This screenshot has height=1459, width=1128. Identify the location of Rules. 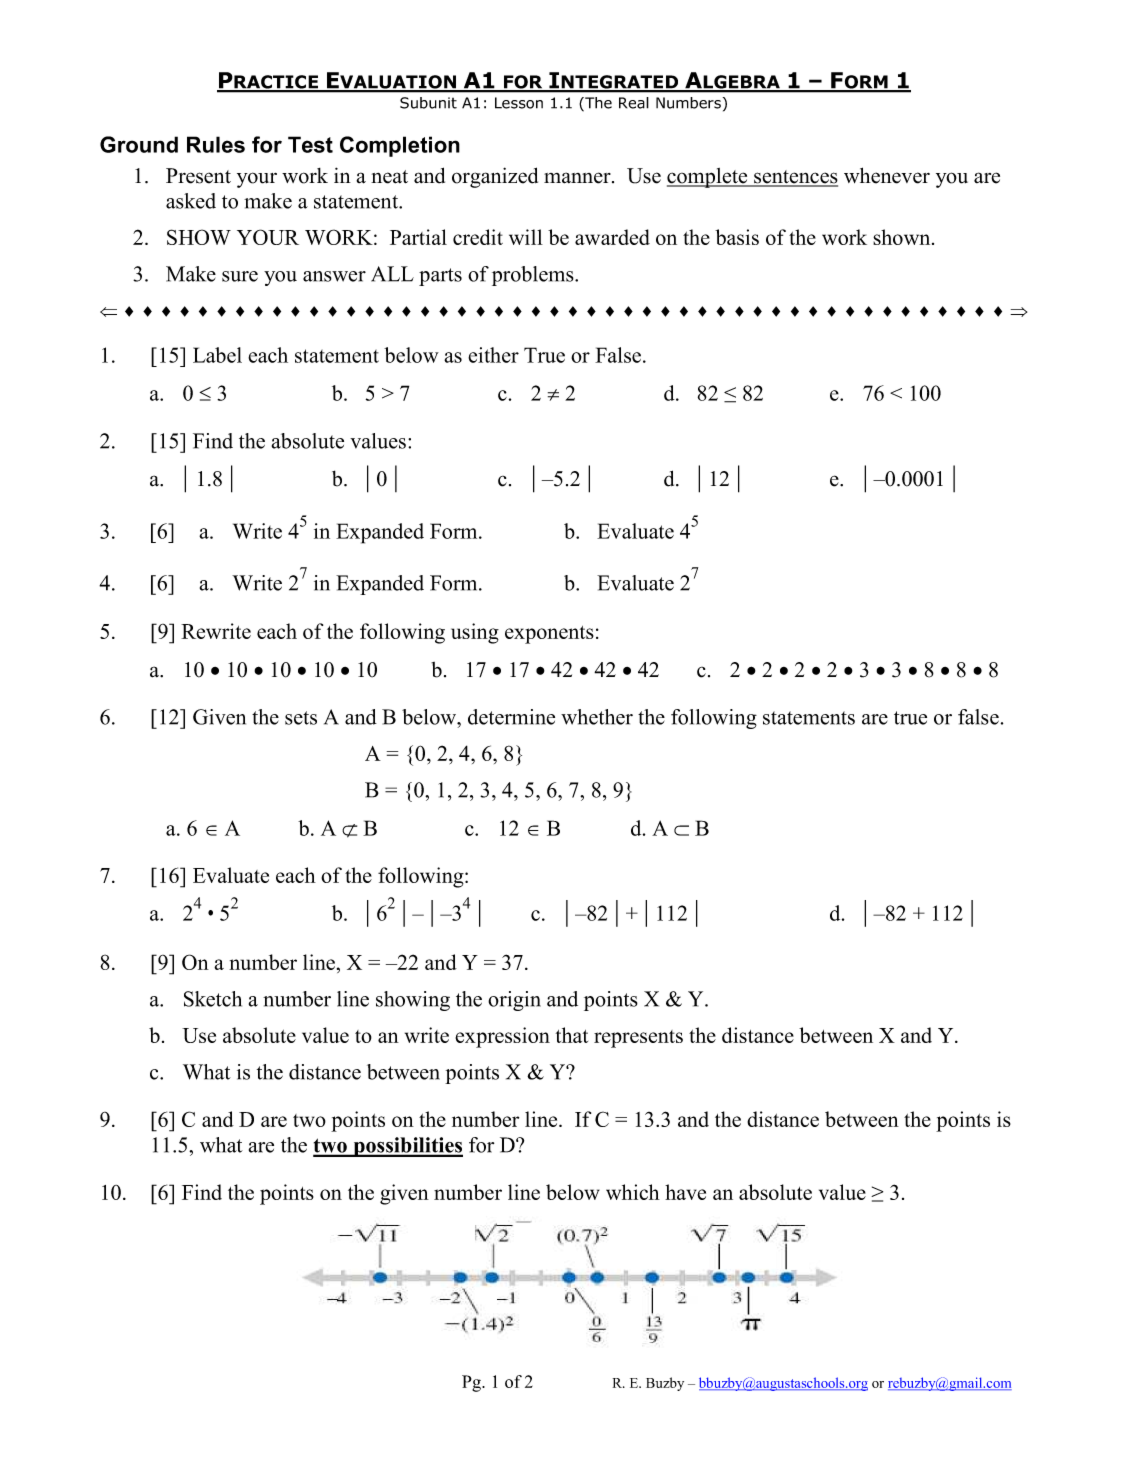
(216, 144).
